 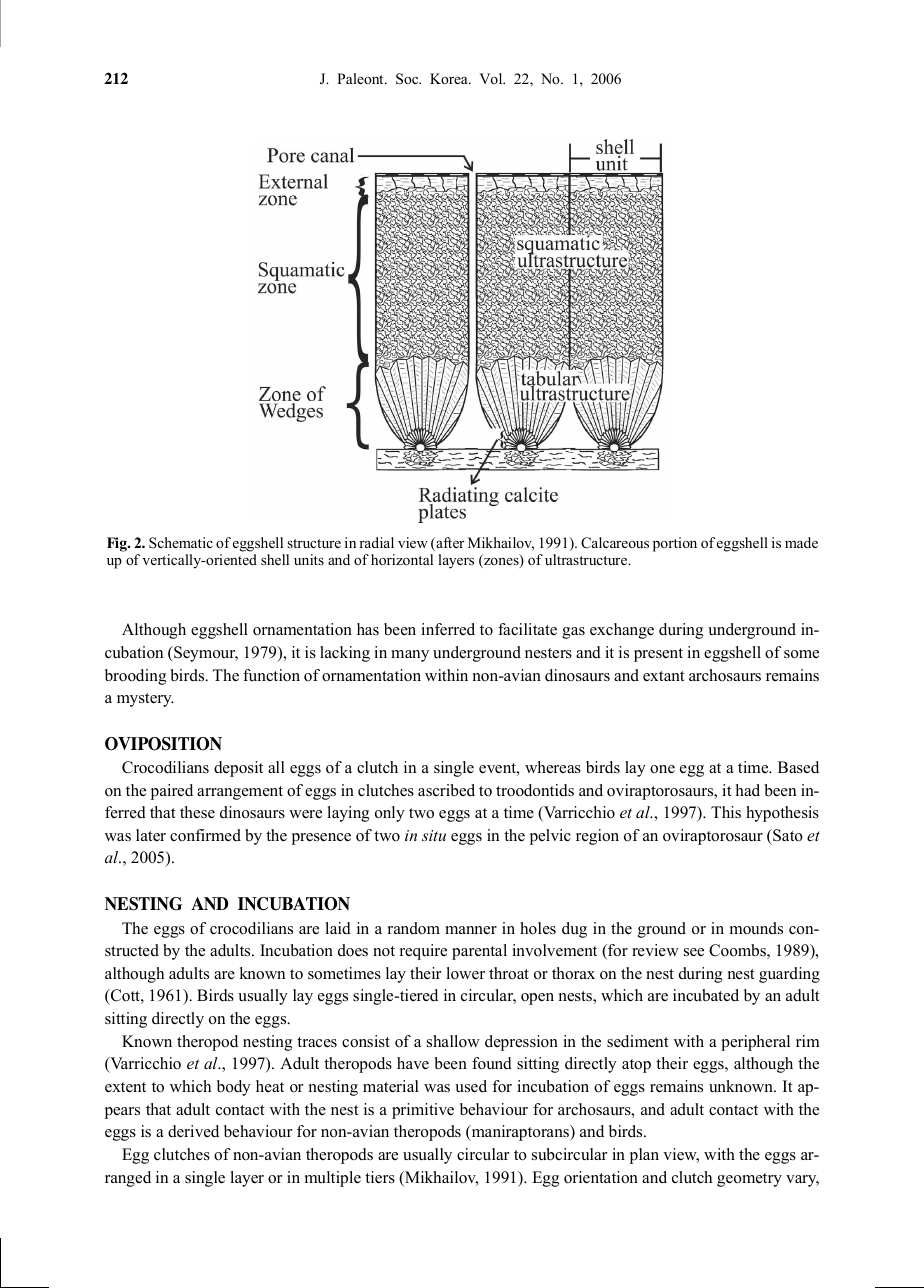 I want to click on Korea, so click(x=450, y=78).
